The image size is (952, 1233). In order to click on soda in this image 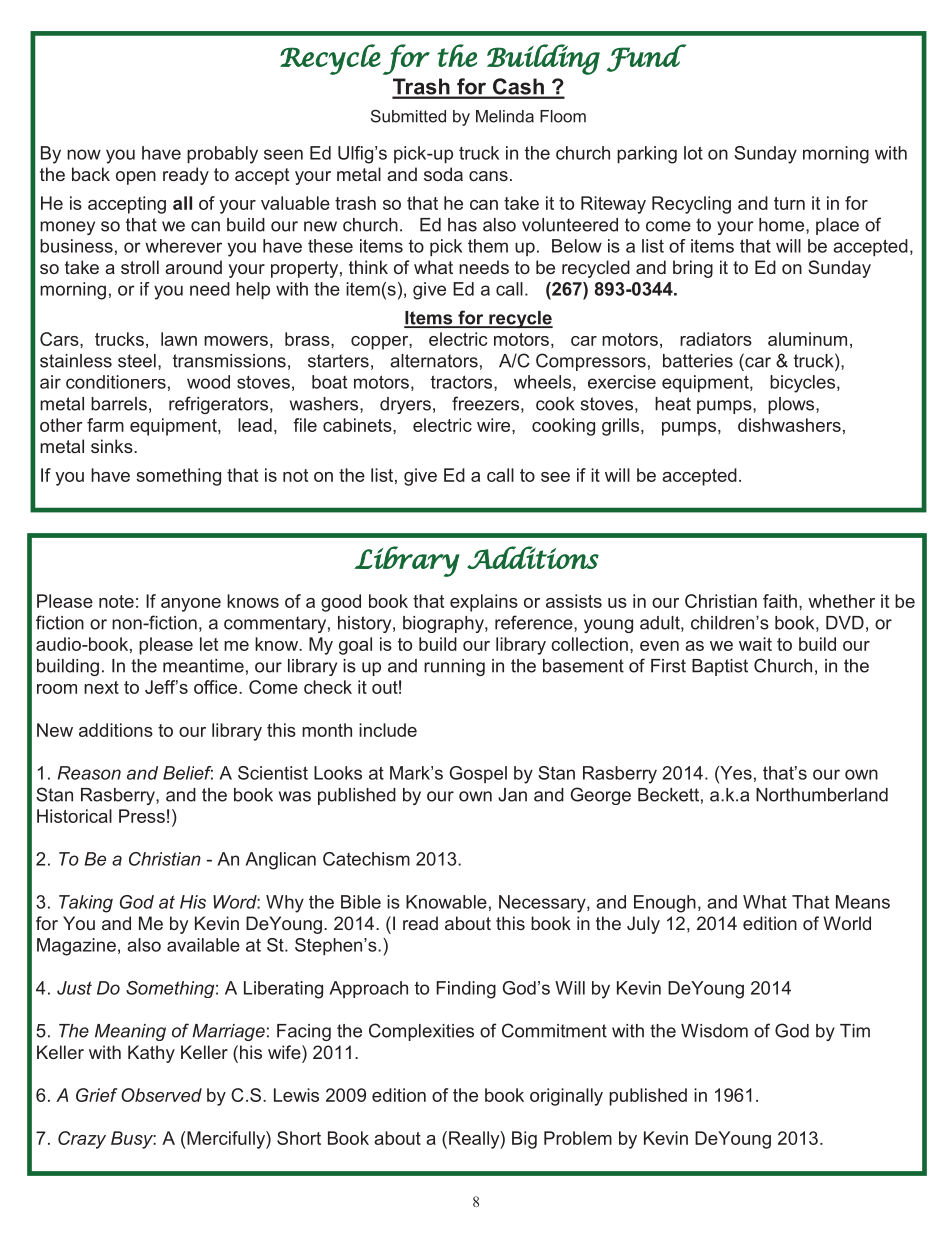, I will do `click(443, 174)`.
